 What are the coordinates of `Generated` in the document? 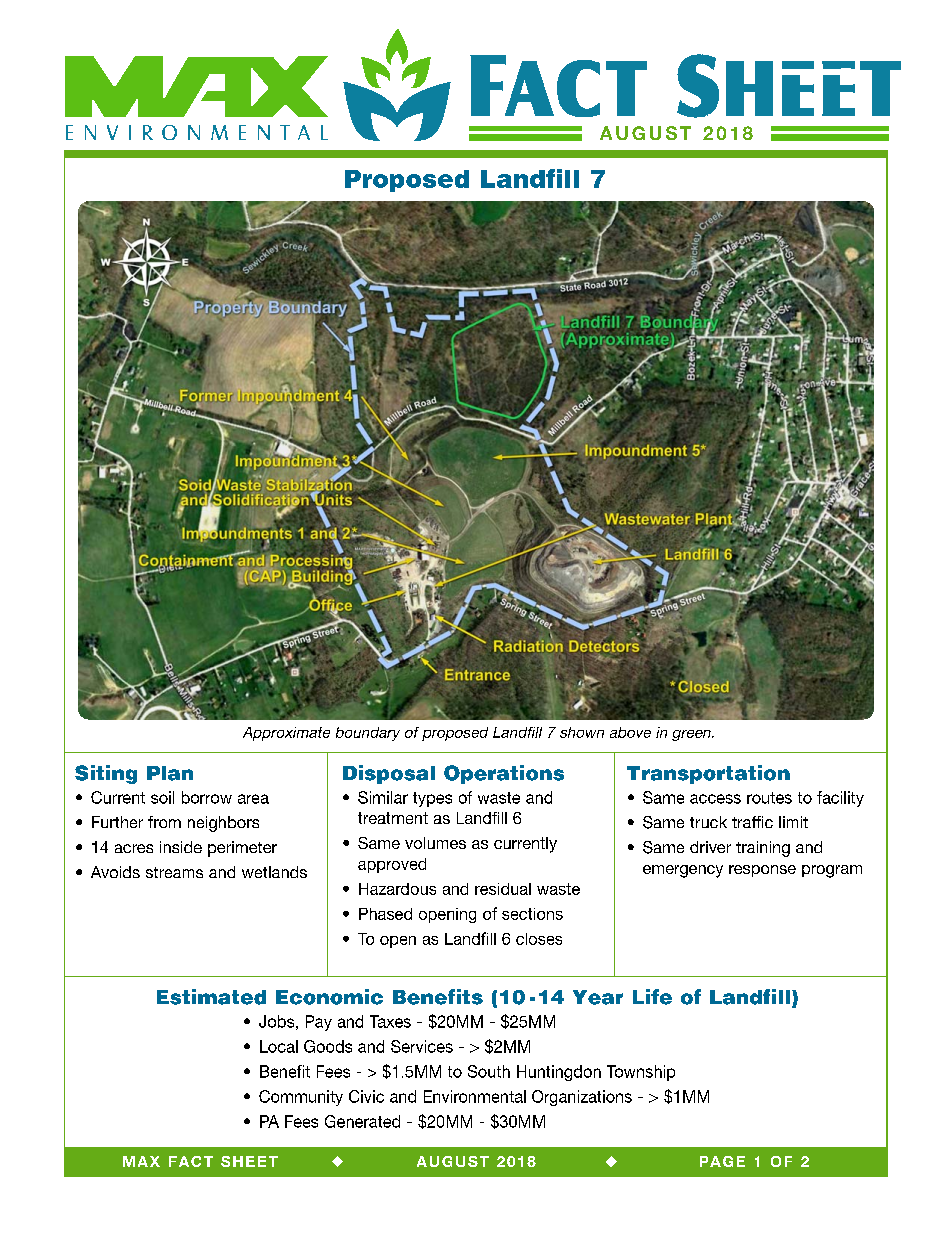 It's located at (362, 1121).
